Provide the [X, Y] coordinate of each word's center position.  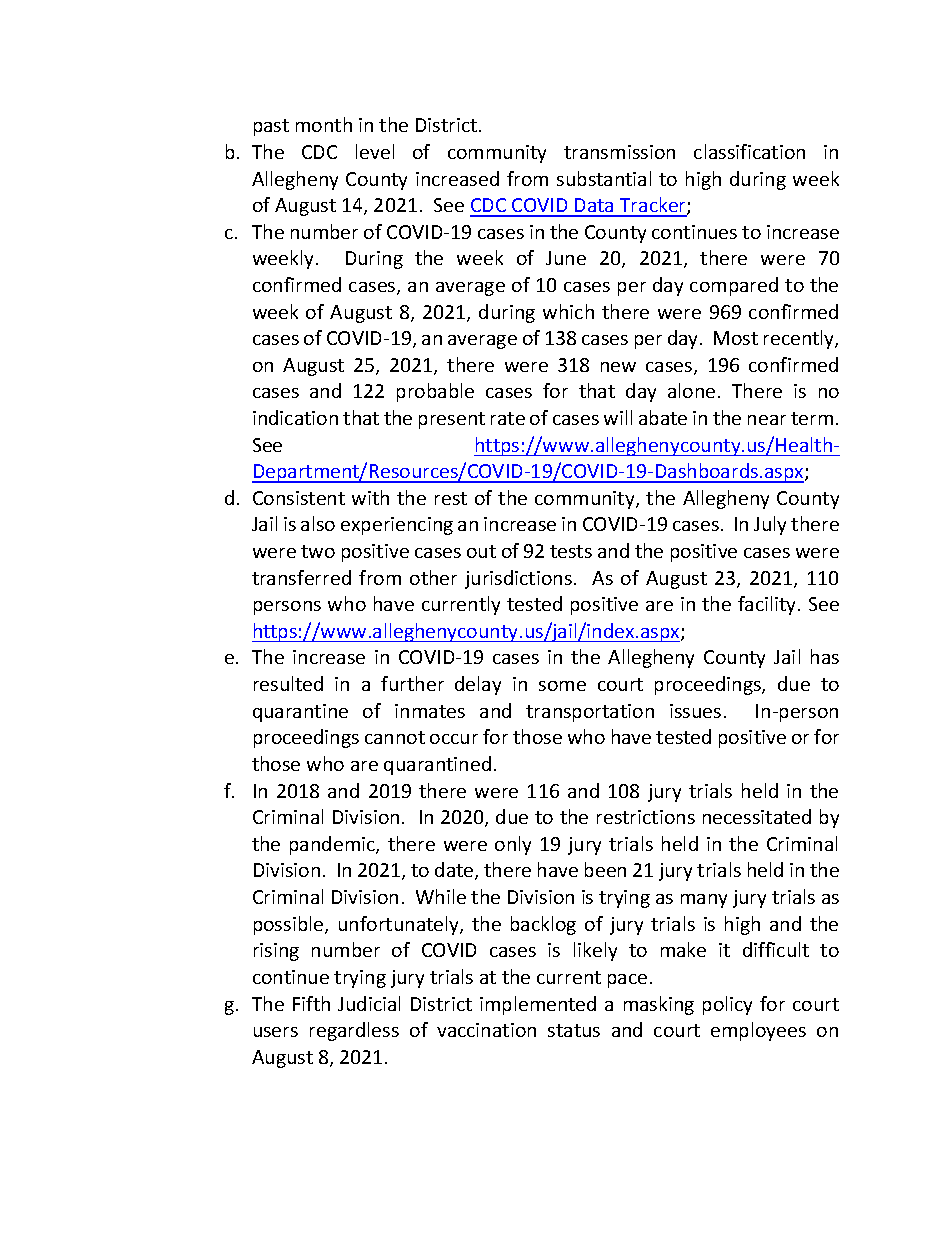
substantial [604, 178]
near [767, 420]
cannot [395, 737]
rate [508, 418]
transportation [590, 713]
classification [749, 151]
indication [295, 417]
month [324, 124]
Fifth [311, 1003]
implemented [538, 1005]
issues [695, 711]
